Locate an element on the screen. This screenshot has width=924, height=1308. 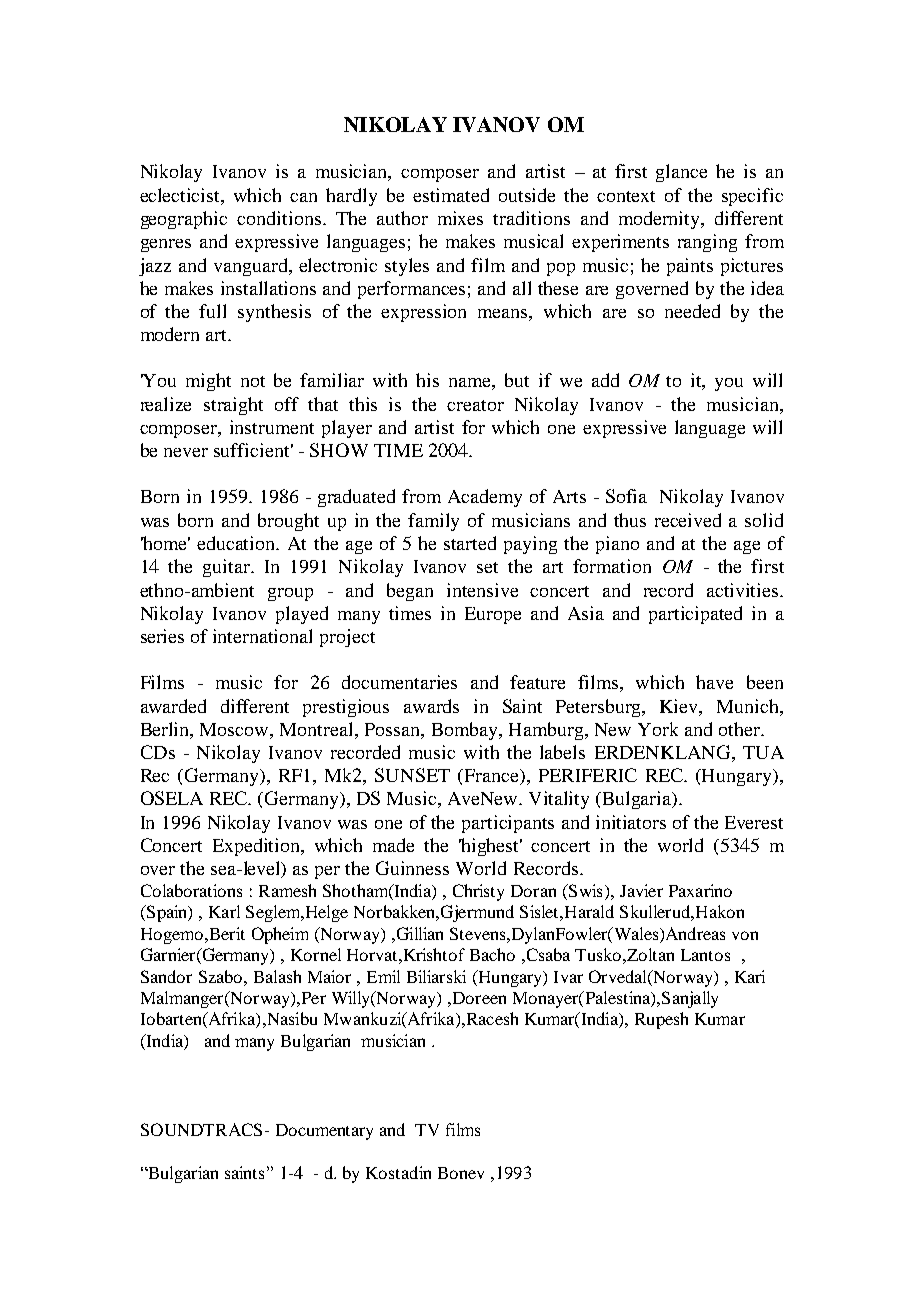
estimated is located at coordinates (451, 195).
